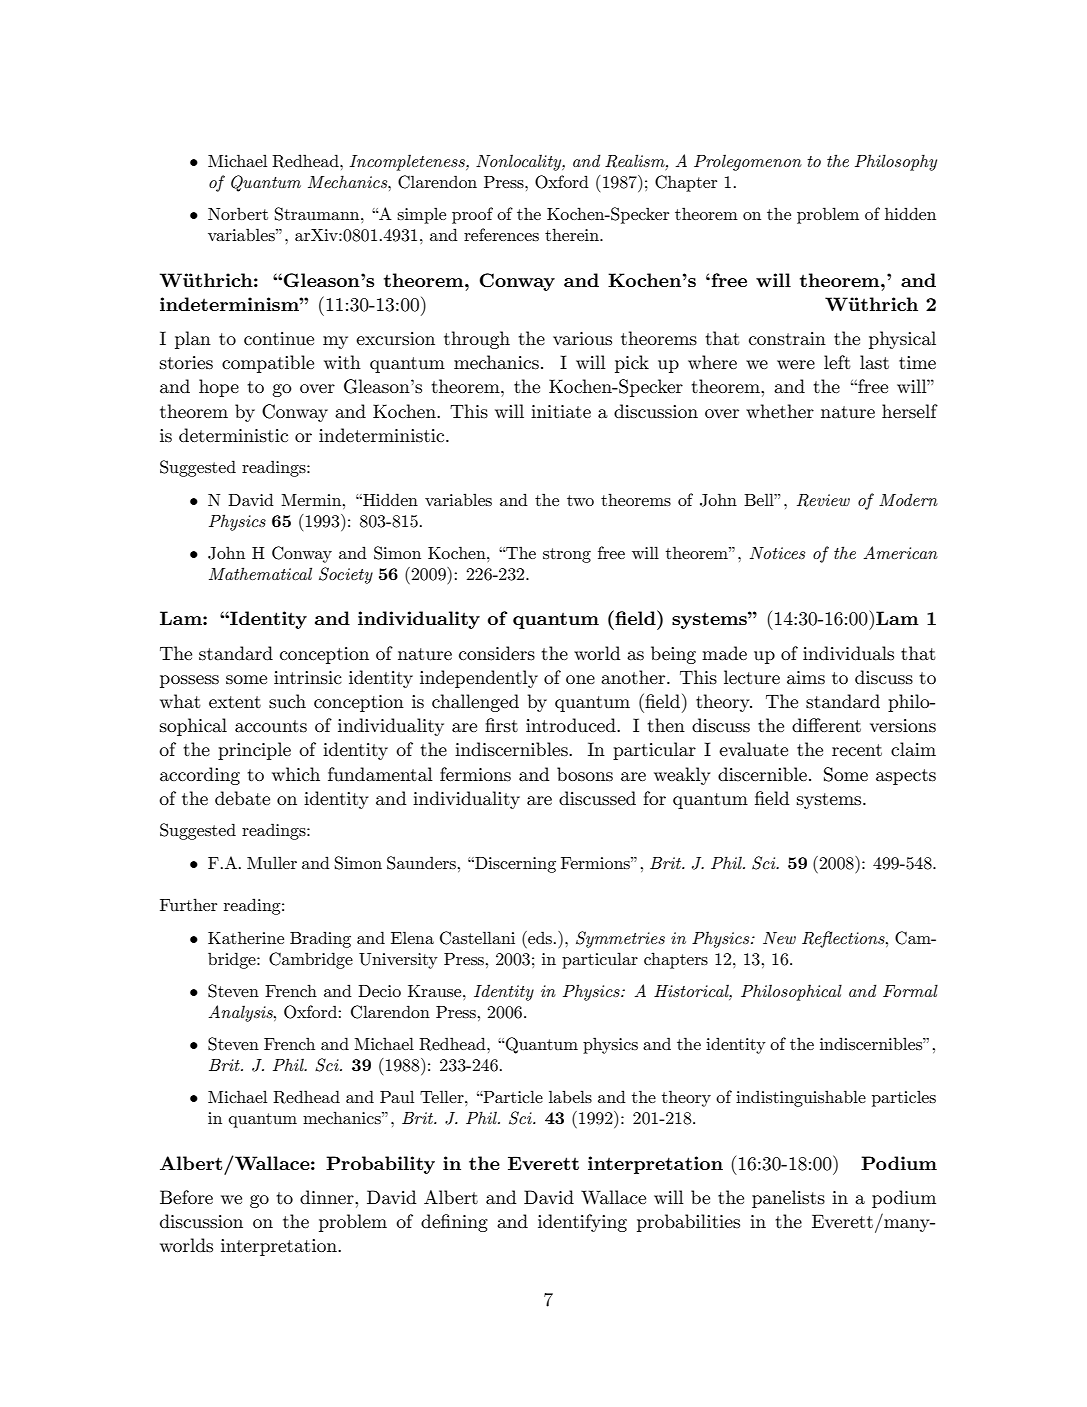 Image resolution: width=1087 pixels, height=1407 pixels. I want to click on identifying, so click(582, 1223).
